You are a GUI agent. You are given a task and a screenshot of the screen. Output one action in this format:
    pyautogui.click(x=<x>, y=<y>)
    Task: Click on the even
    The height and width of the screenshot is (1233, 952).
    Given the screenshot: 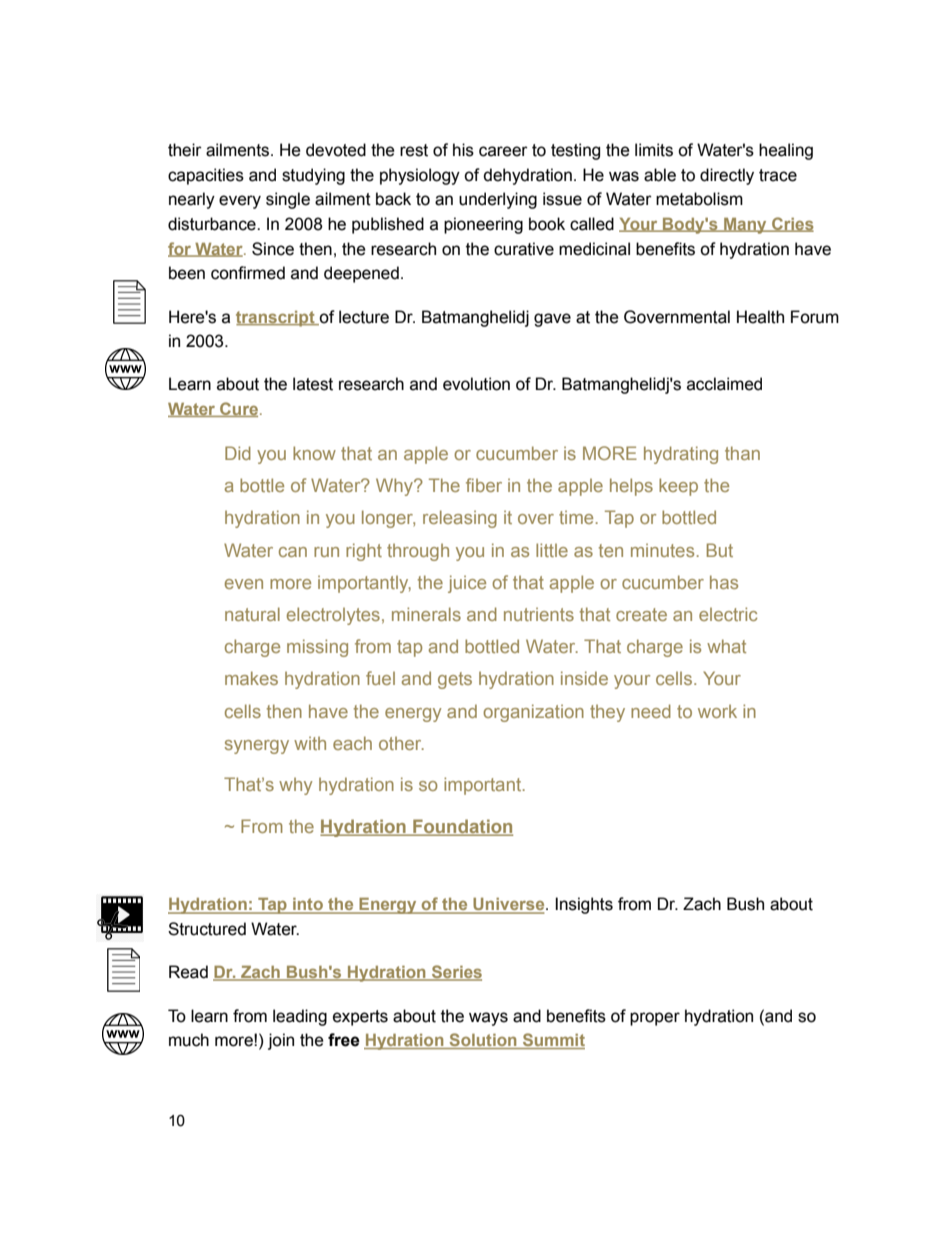 What is the action you would take?
    pyautogui.click(x=244, y=584)
